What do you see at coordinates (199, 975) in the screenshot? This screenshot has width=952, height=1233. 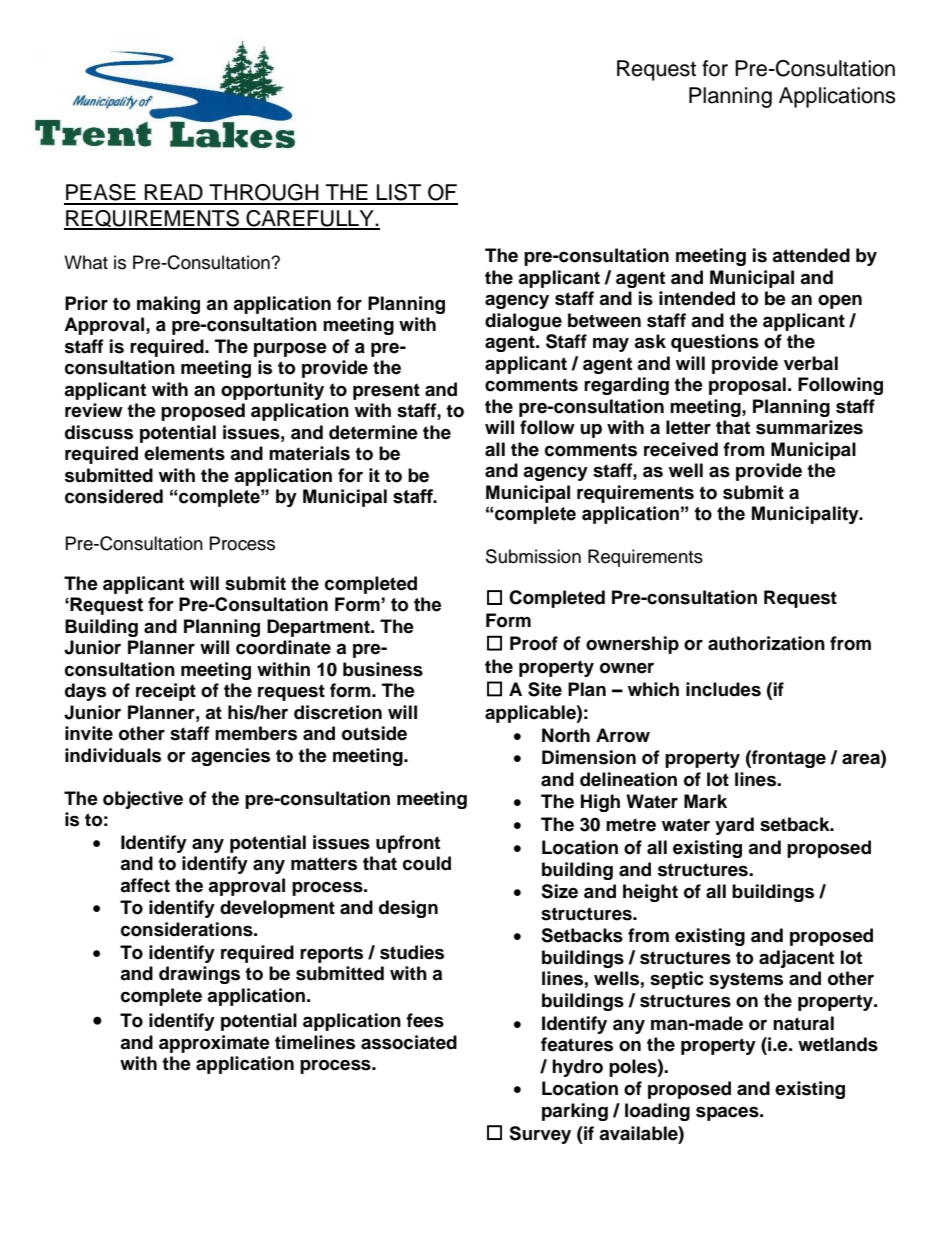 I see `drawings` at bounding box center [199, 975].
